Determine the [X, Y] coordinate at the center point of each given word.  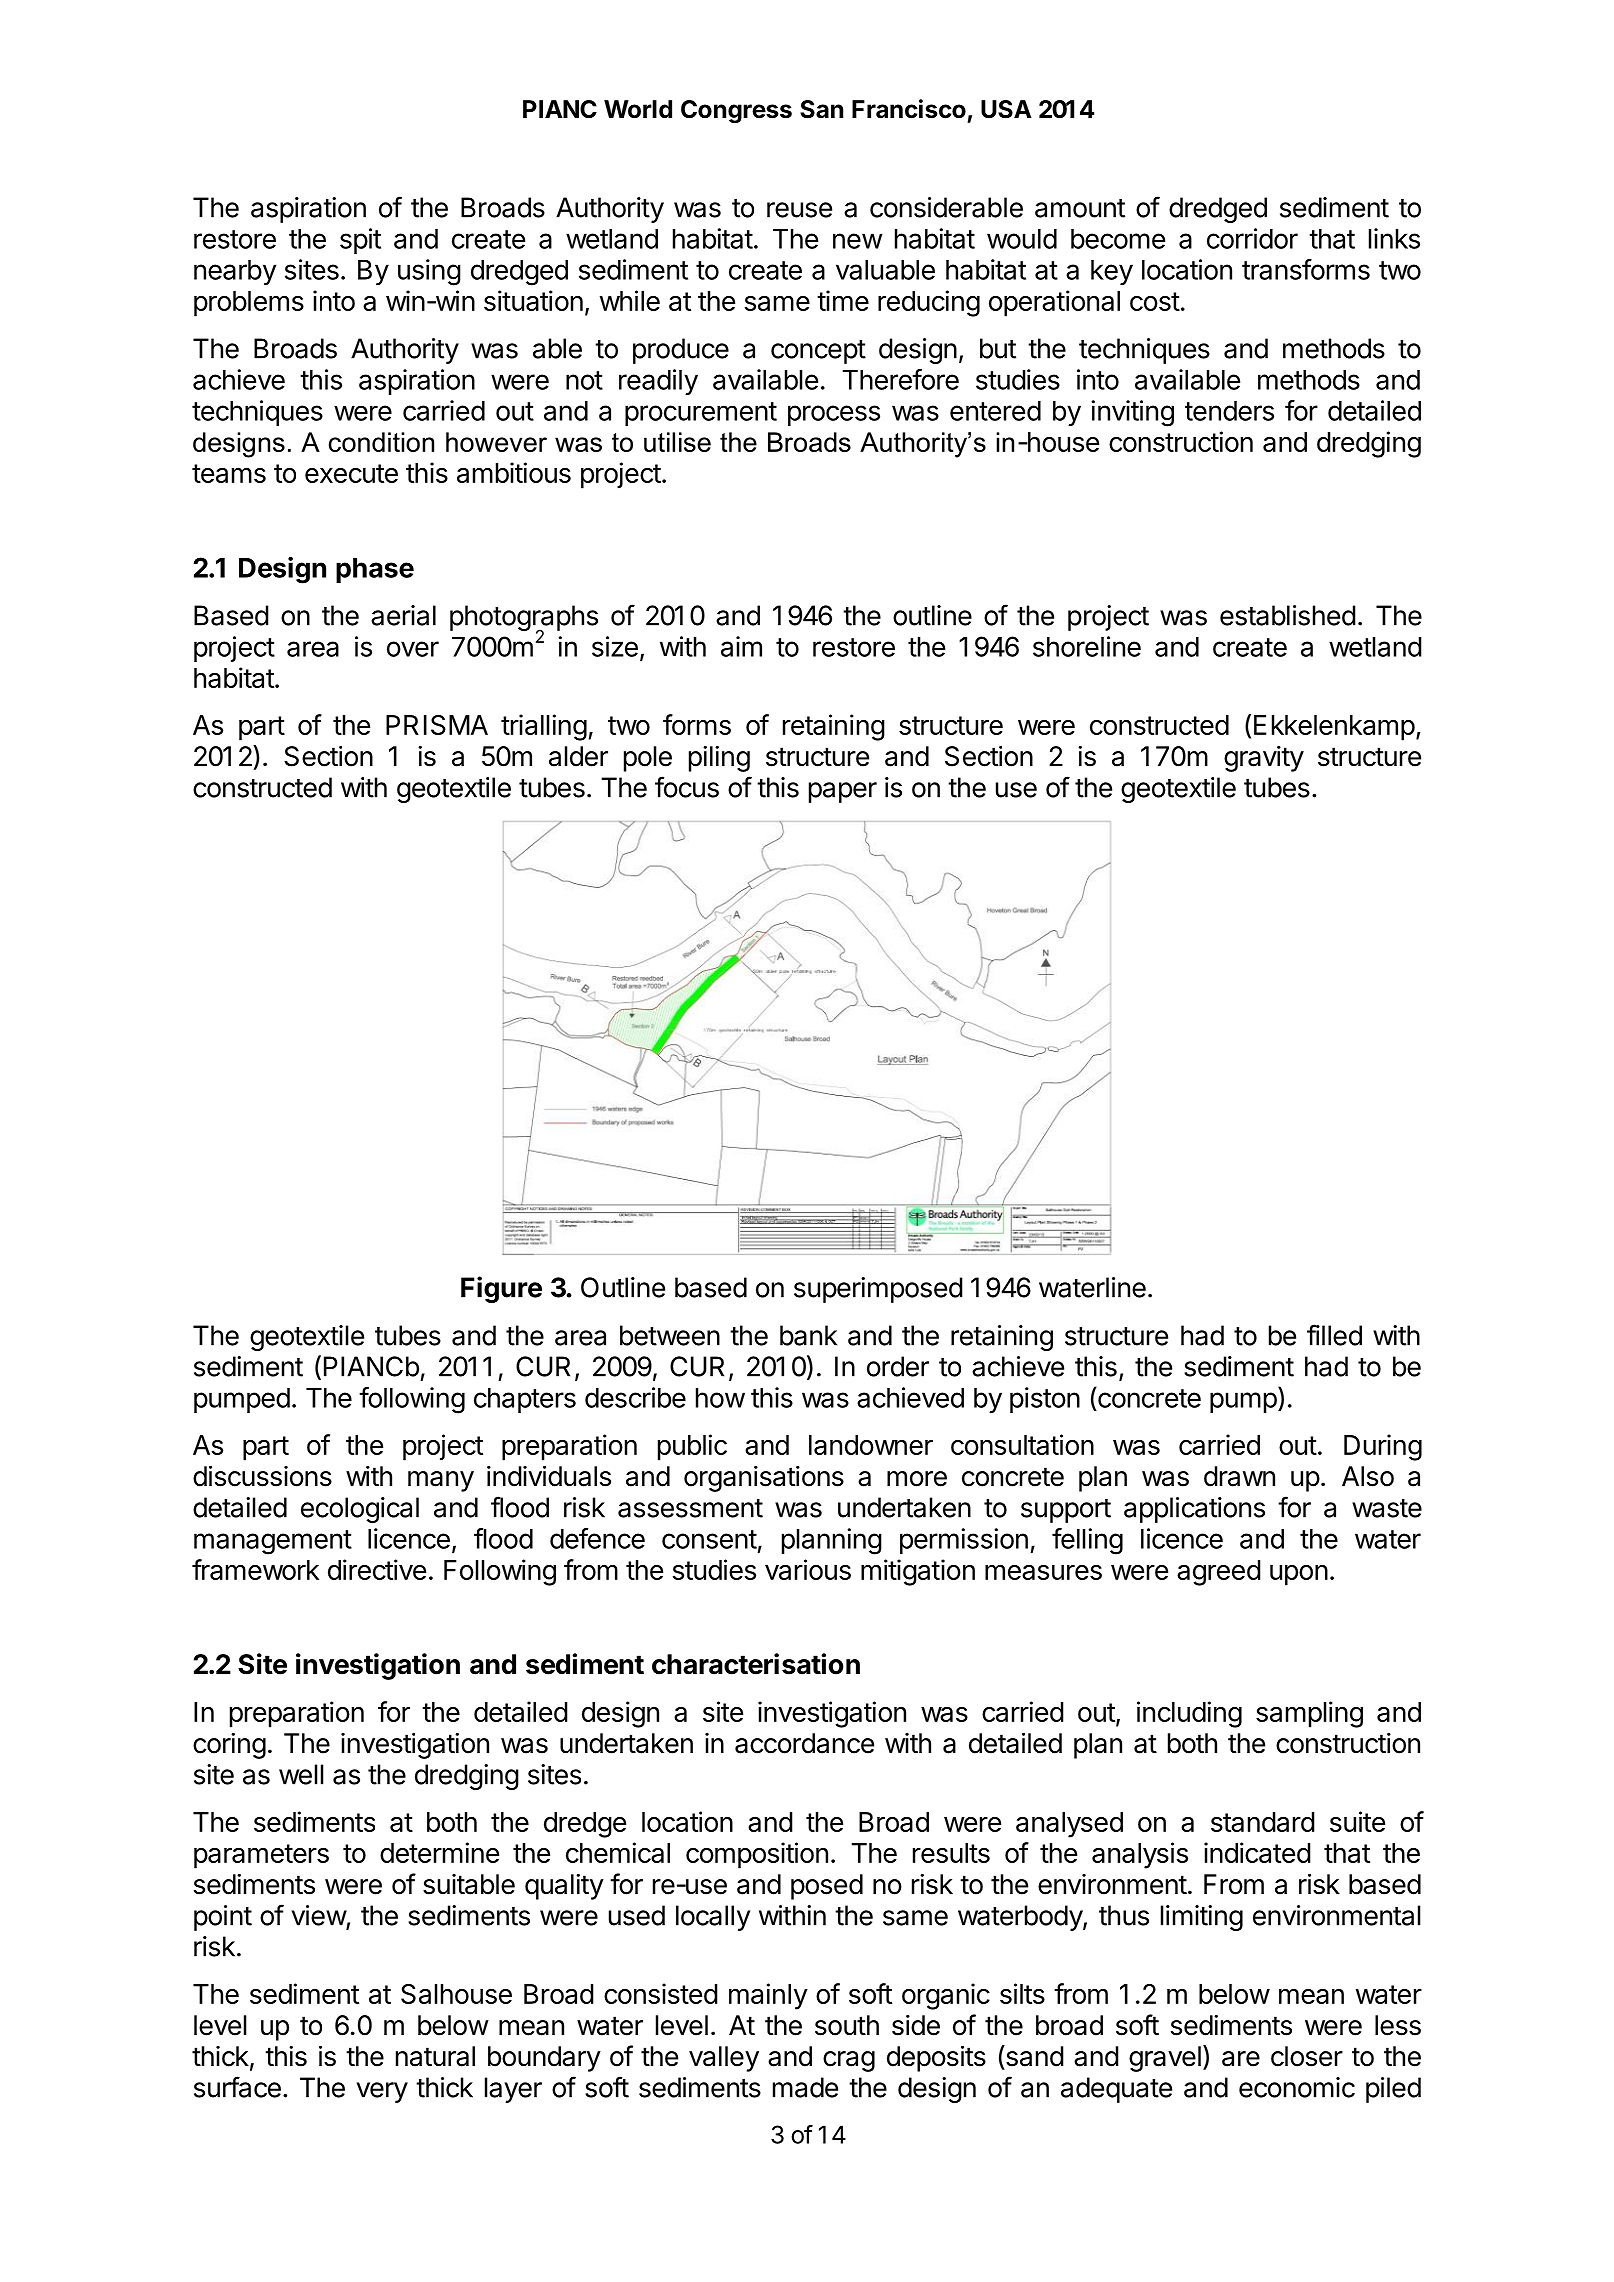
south [847, 2025]
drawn [1239, 1476]
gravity [1264, 759]
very [382, 2092]
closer [1307, 2056]
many [441, 1481]
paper [843, 792]
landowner [871, 1445]
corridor [1252, 238]
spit [360, 241]
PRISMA [437, 725]
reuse [799, 210]
